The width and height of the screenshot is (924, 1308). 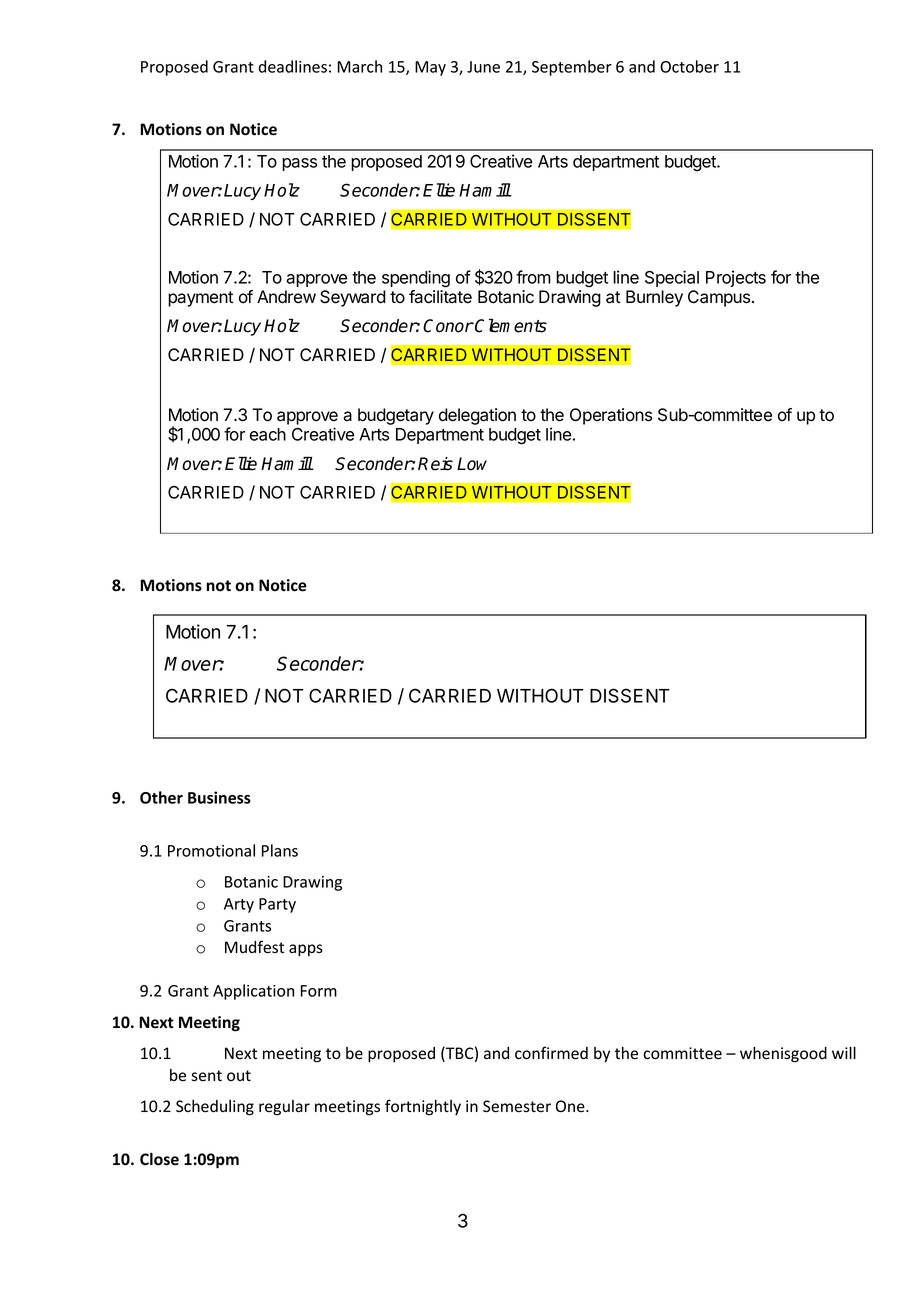 What do you see at coordinates (517, 1106) in the screenshot?
I see `Semester` at bounding box center [517, 1106].
